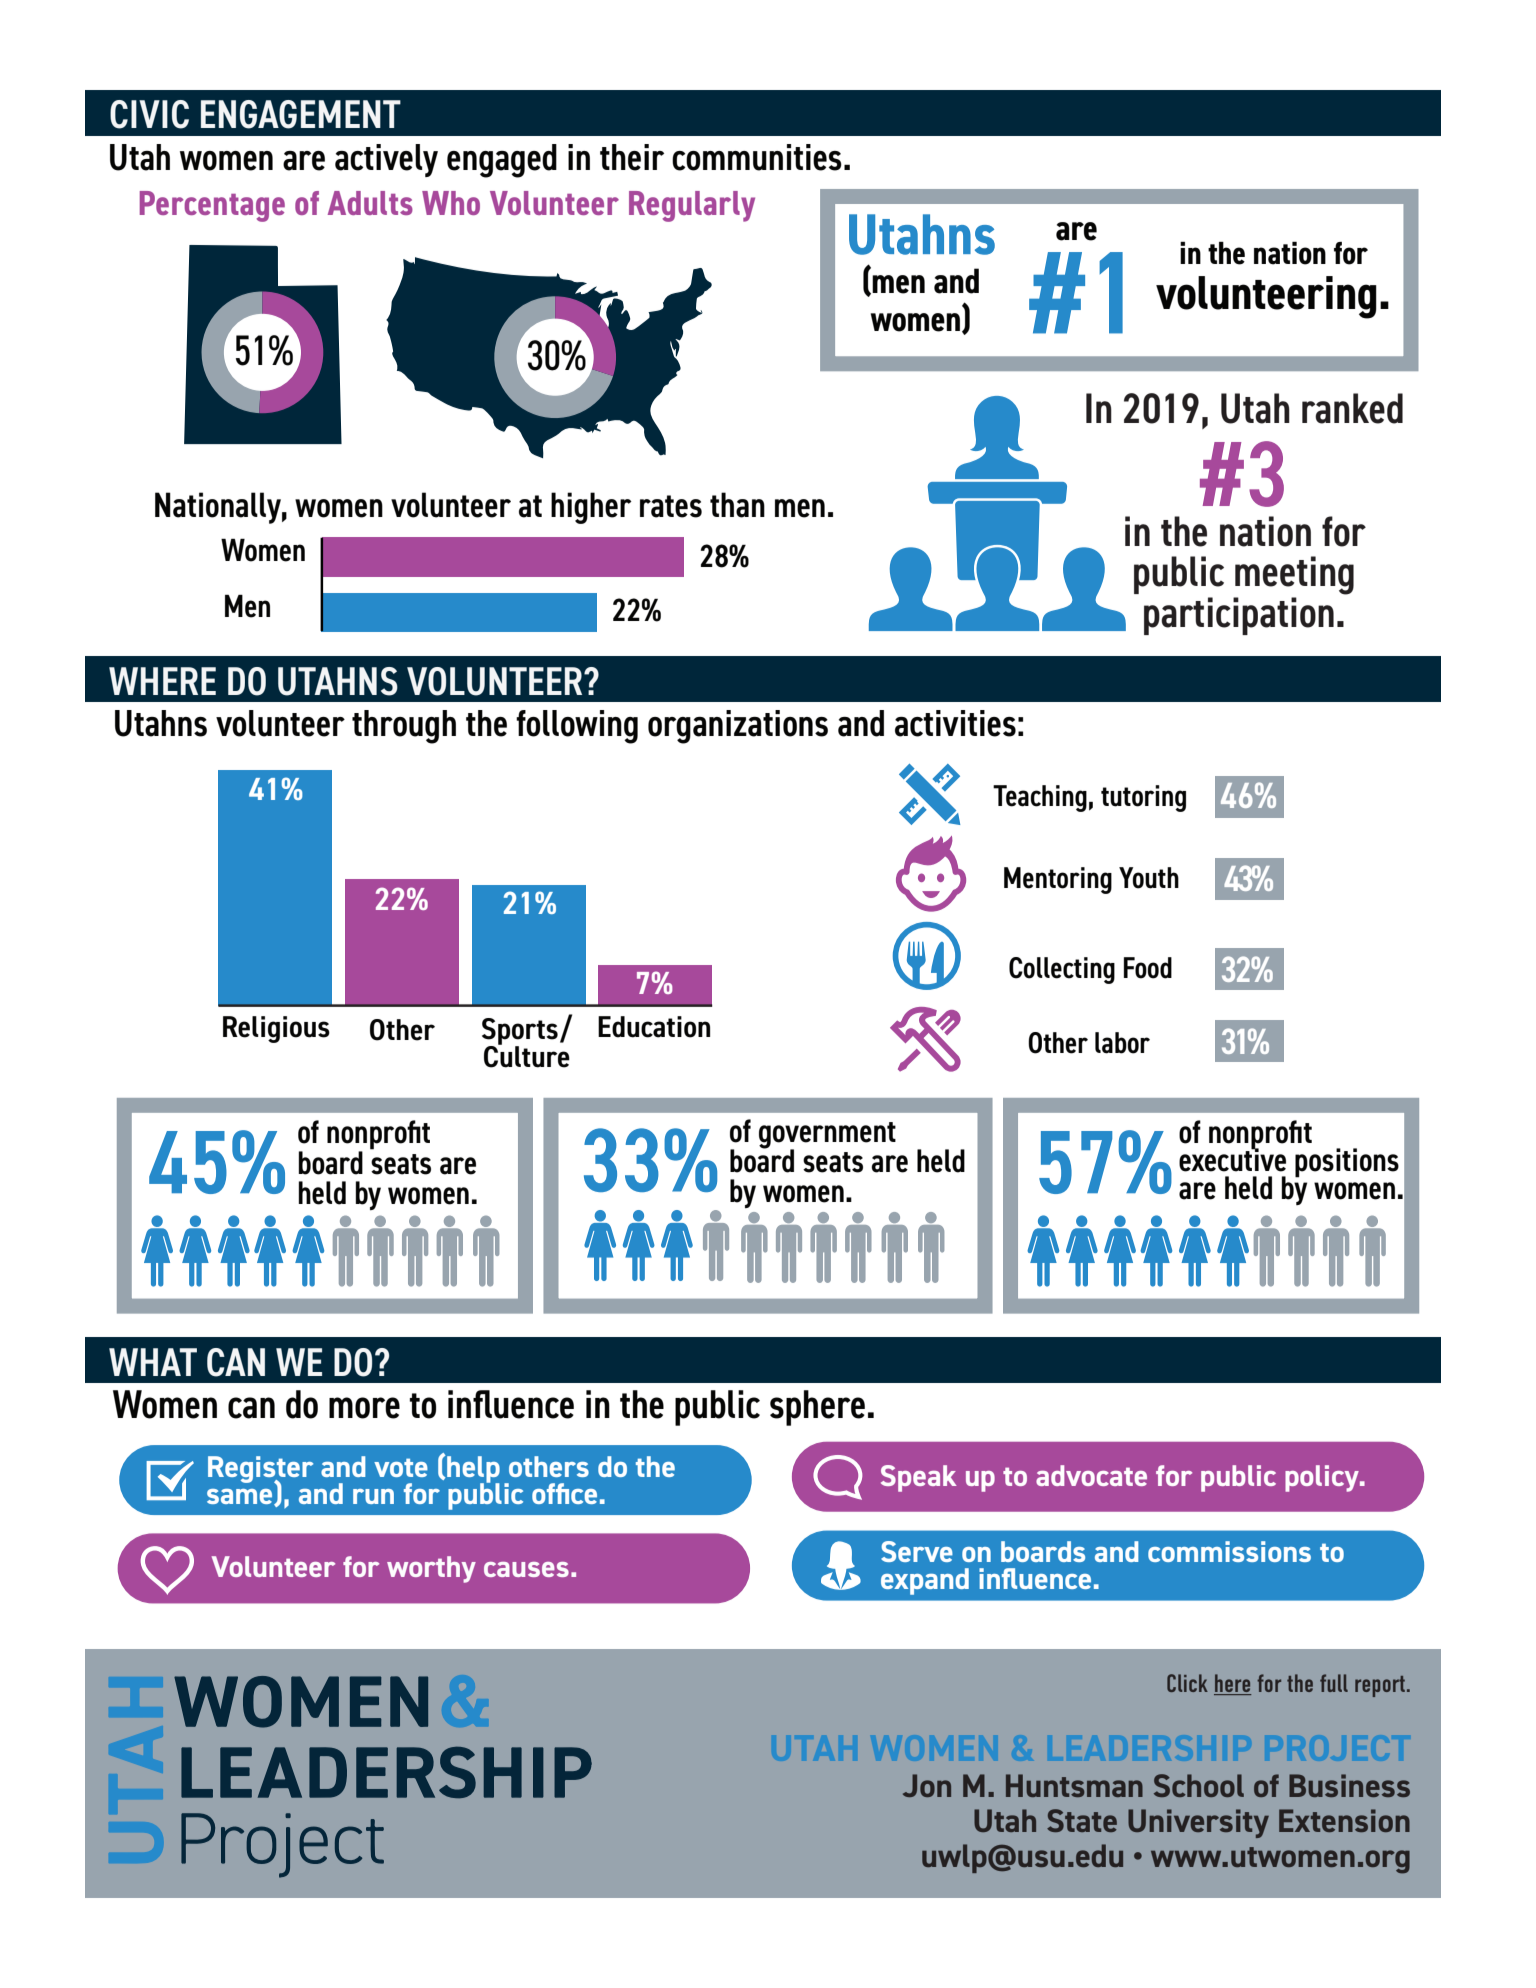 The height and width of the page is (1988, 1536). I want to click on Jon, so click(927, 1785).
